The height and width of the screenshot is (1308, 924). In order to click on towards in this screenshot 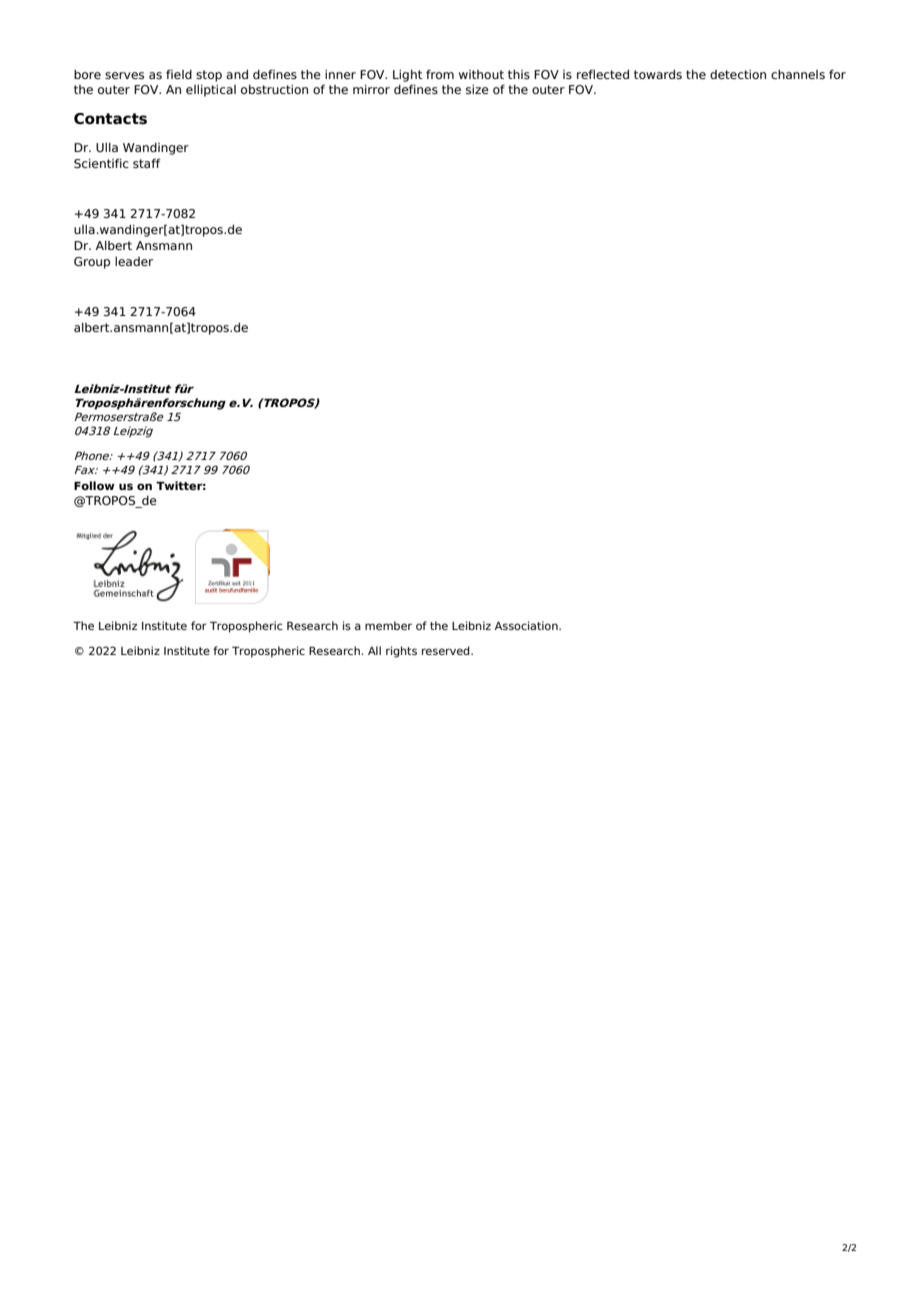, I will do `click(658, 74)`.
